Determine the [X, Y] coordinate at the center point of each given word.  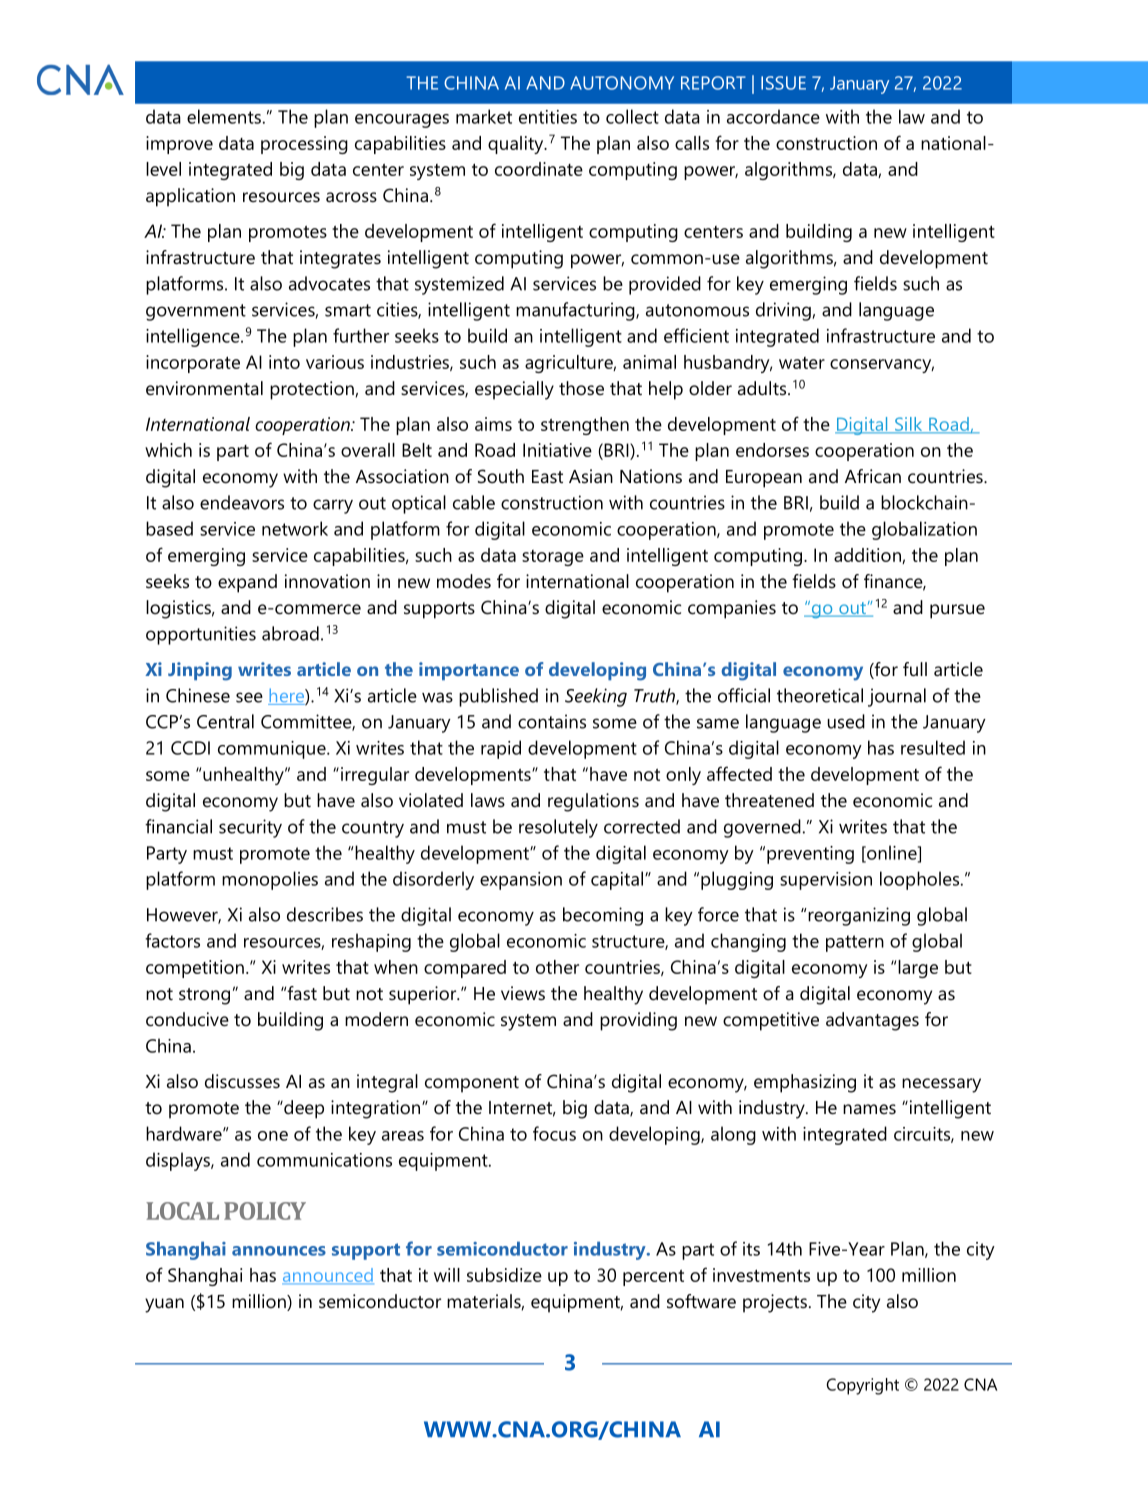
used [846, 721]
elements [224, 116]
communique [273, 750]
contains [552, 721]
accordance [773, 116]
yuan [164, 1305]
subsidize [504, 1275]
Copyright [862, 1386]
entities [548, 117]
